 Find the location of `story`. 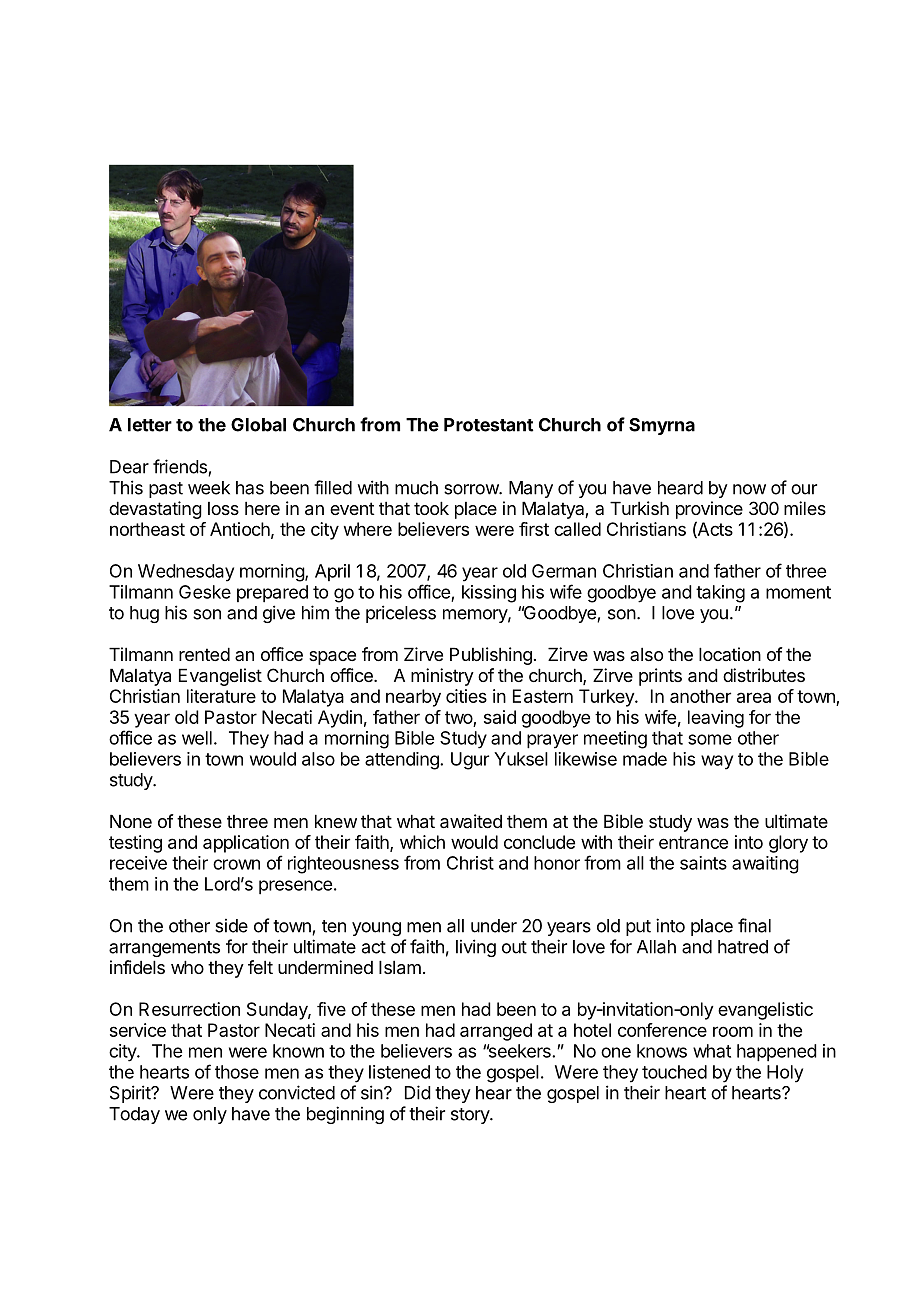

story is located at coordinates (471, 1116).
